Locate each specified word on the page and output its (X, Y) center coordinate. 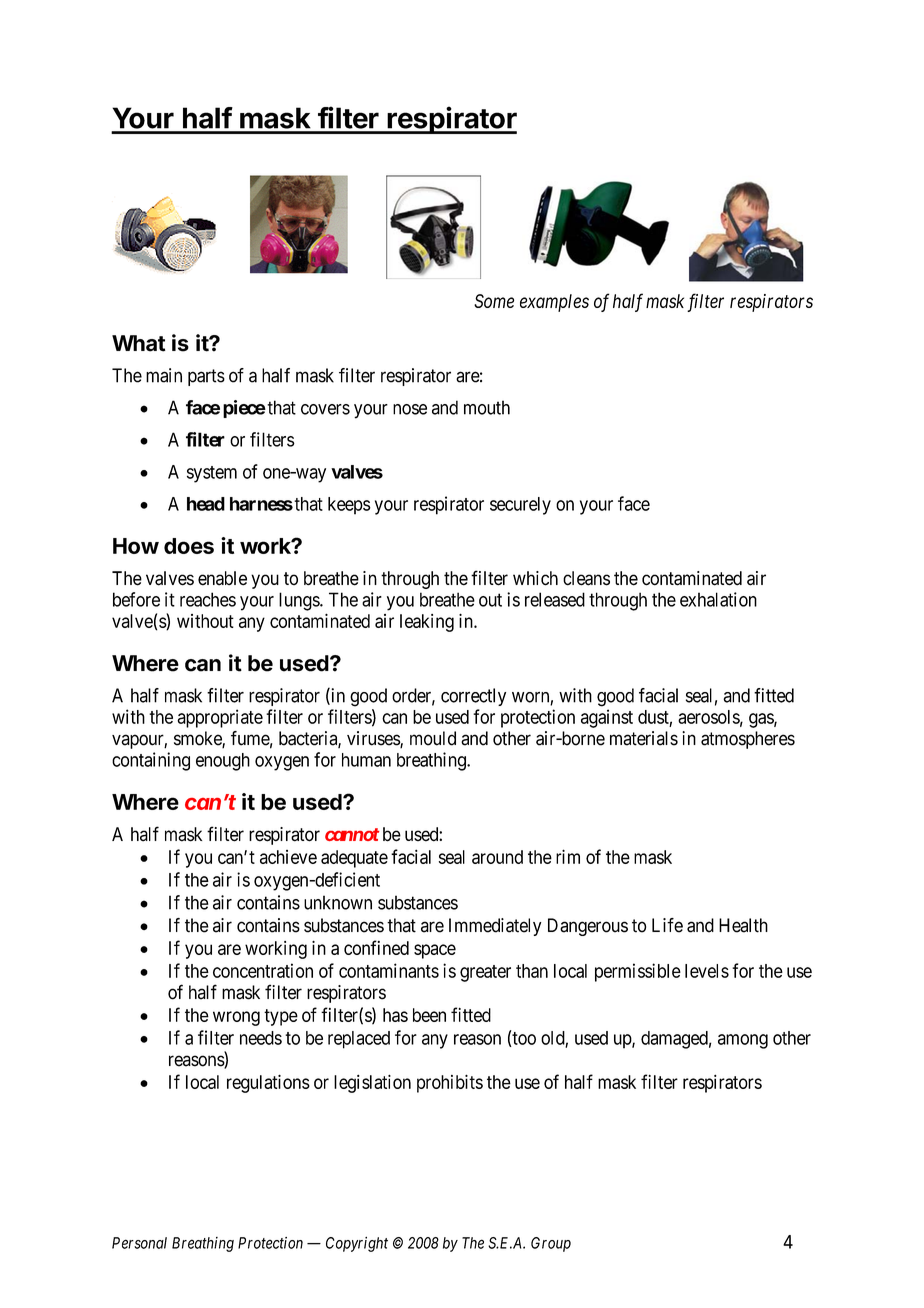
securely (520, 506)
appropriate (220, 718)
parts (206, 377)
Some (494, 301)
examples (554, 303)
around (497, 857)
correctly (473, 697)
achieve (288, 857)
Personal (139, 1243)
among (743, 1041)
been (429, 1015)
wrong (236, 1018)
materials (644, 738)
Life (667, 925)
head (206, 504)
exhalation (718, 599)
